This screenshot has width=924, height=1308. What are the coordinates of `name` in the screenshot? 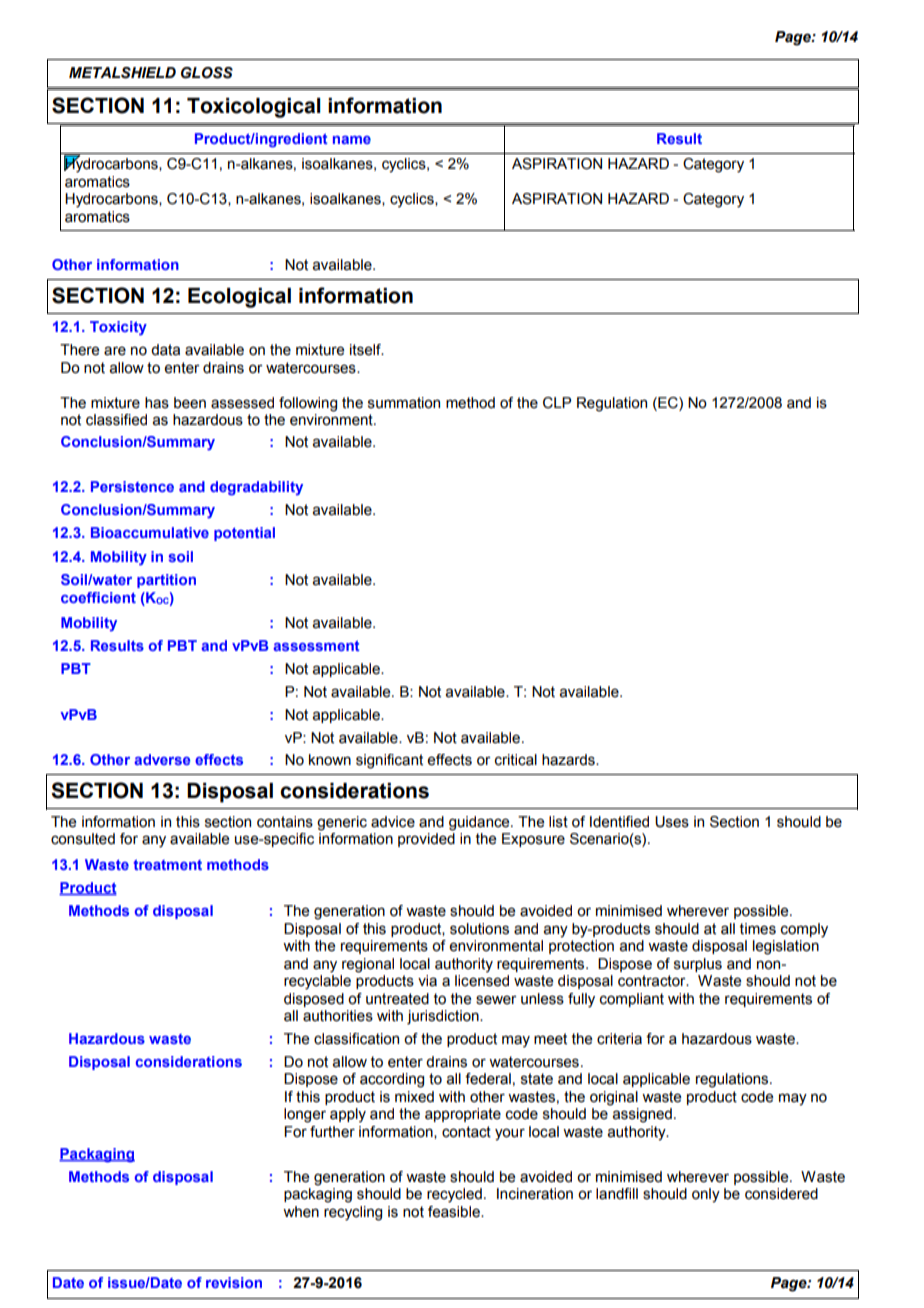 It's located at (352, 140).
